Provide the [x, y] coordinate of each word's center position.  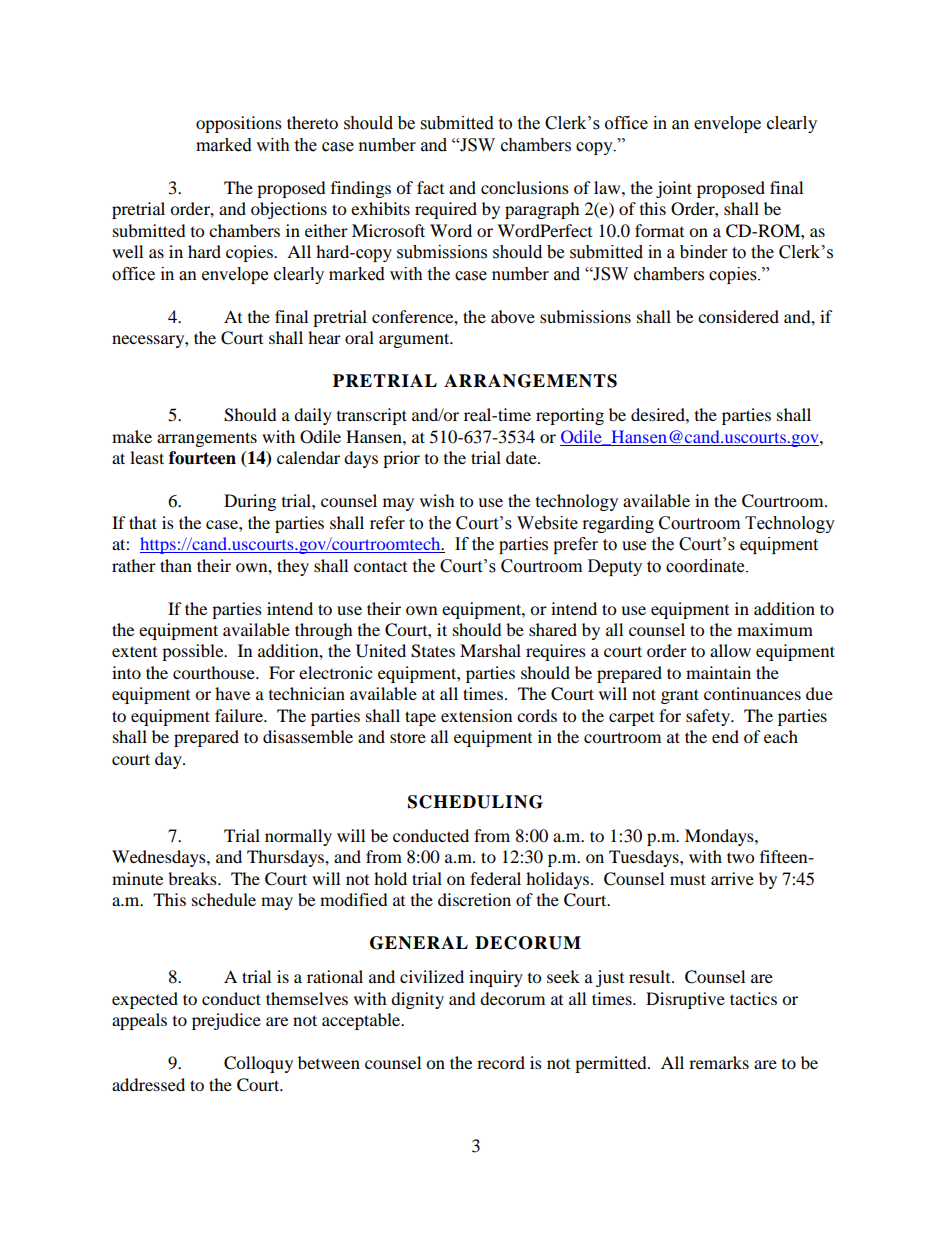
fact [430, 187]
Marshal [490, 650]
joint [674, 189]
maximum [775, 629]
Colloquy [258, 1064]
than [176, 565]
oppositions [239, 124]
